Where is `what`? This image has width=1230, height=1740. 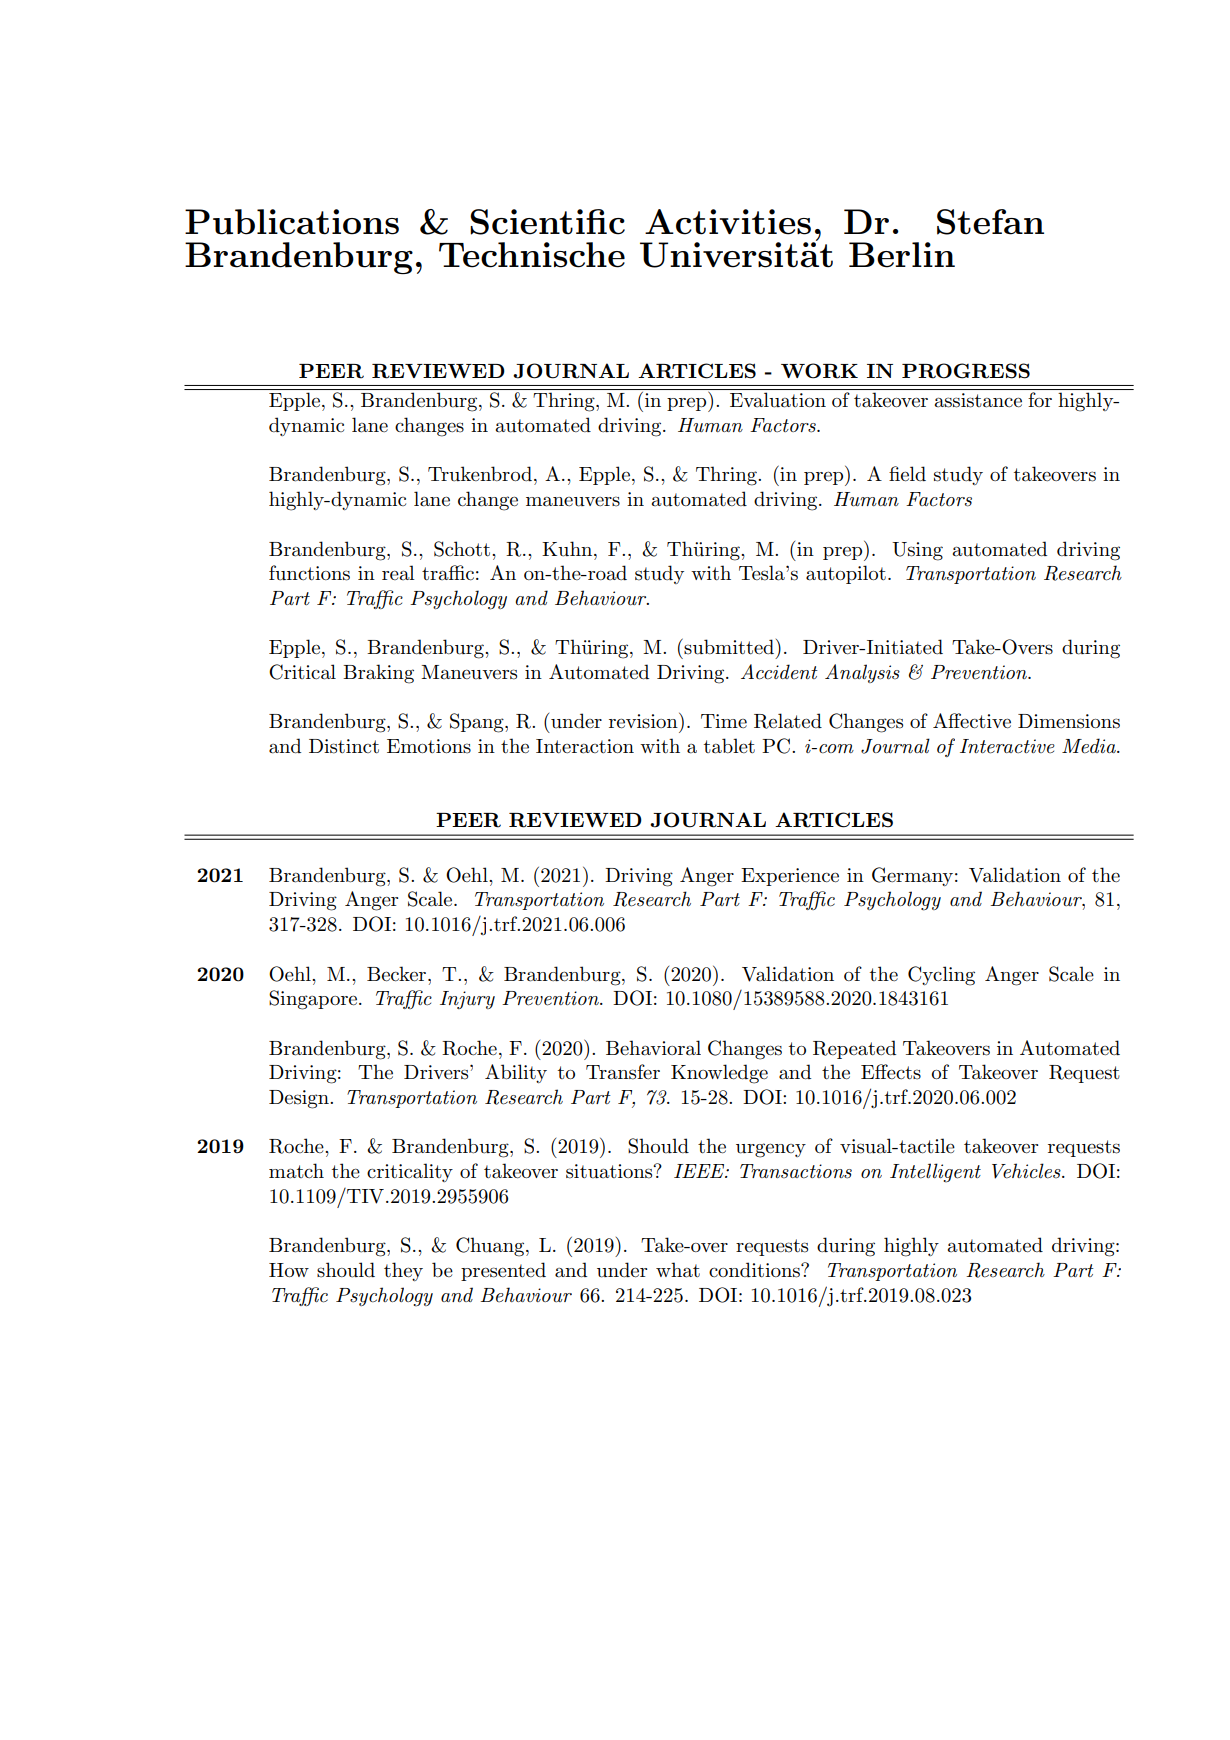
what is located at coordinates (678, 1270).
